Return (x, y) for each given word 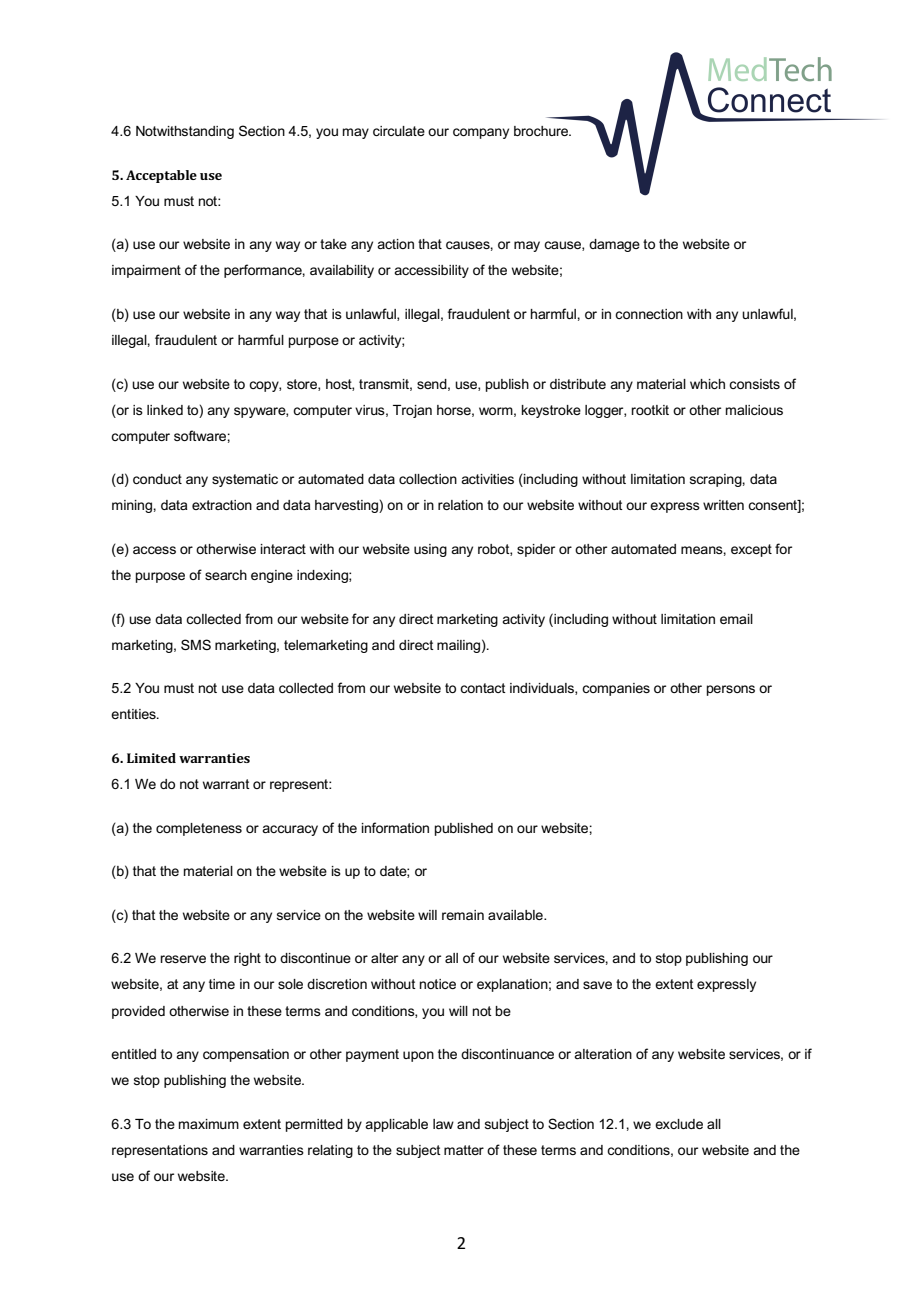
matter (464, 1150)
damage (614, 245)
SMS (196, 644)
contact (483, 688)
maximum (209, 1124)
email (736, 619)
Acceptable (161, 176)
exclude (679, 1124)
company (481, 133)
